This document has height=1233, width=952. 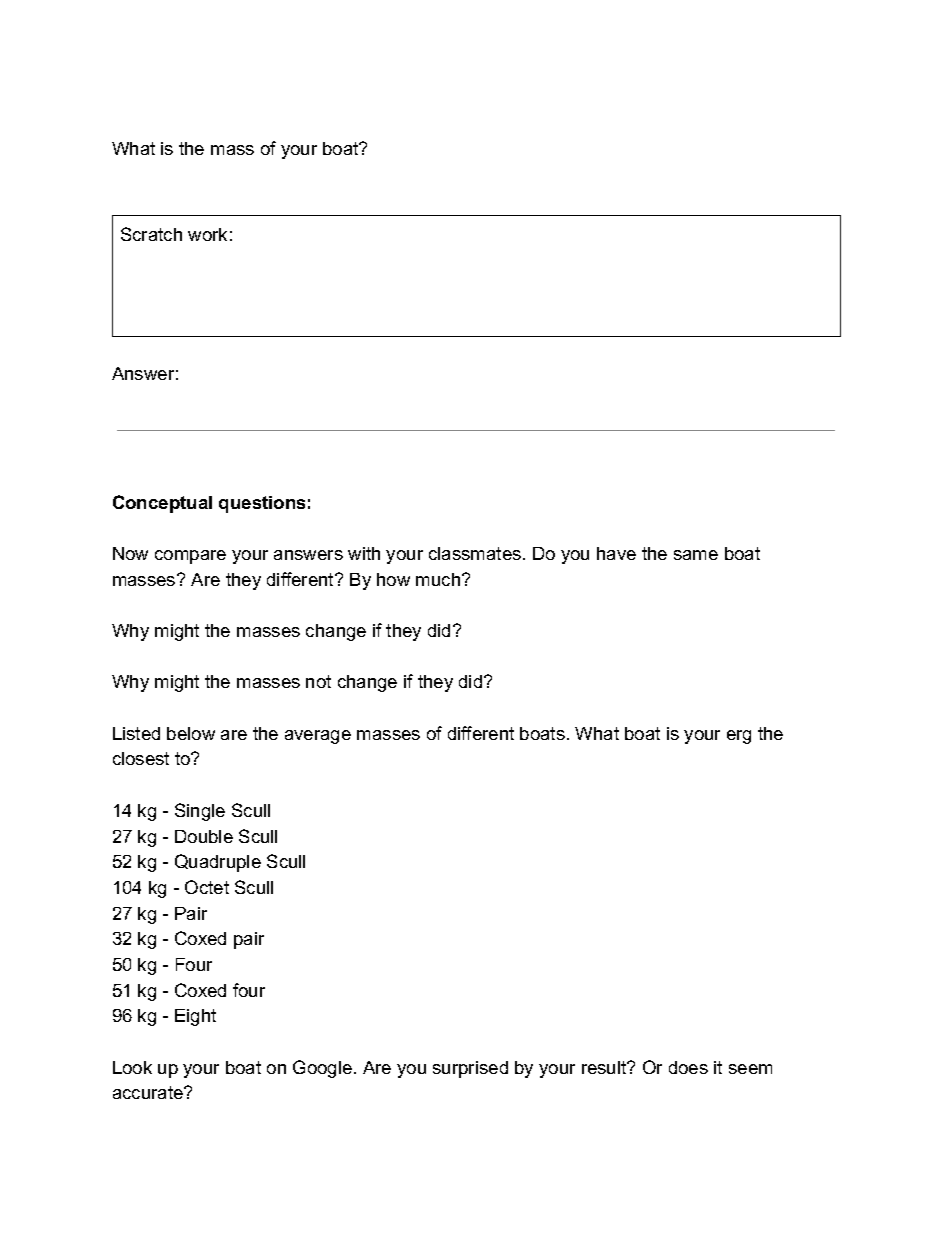 What do you see at coordinates (470, 1069) in the document?
I see `surprised` at bounding box center [470, 1069].
